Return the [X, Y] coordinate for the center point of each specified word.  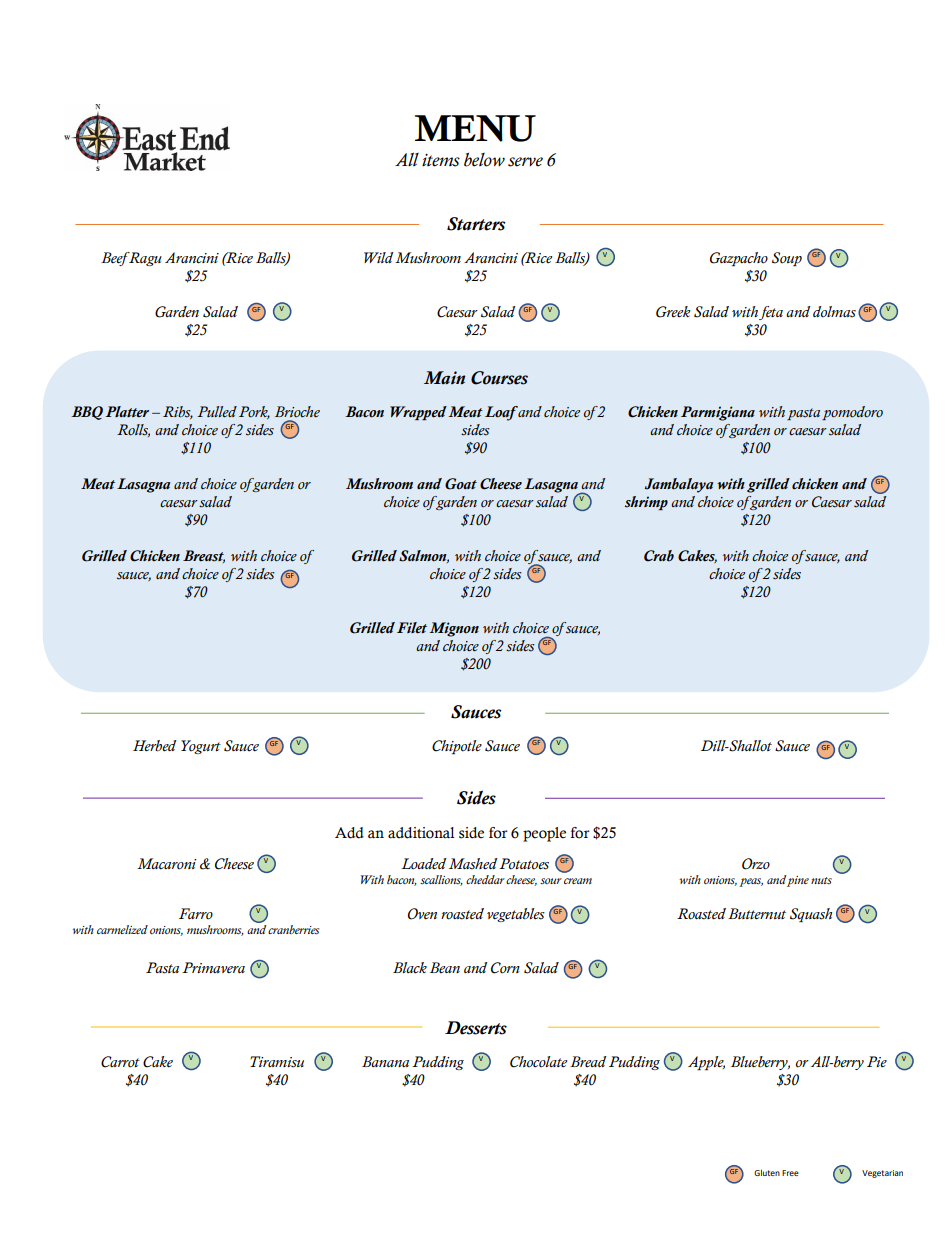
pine [797, 881]
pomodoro [852, 413]
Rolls [133, 430]
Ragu [144, 259]
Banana [385, 1061]
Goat [461, 484]
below [484, 159]
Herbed [155, 746]
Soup [787, 259]
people [544, 834]
